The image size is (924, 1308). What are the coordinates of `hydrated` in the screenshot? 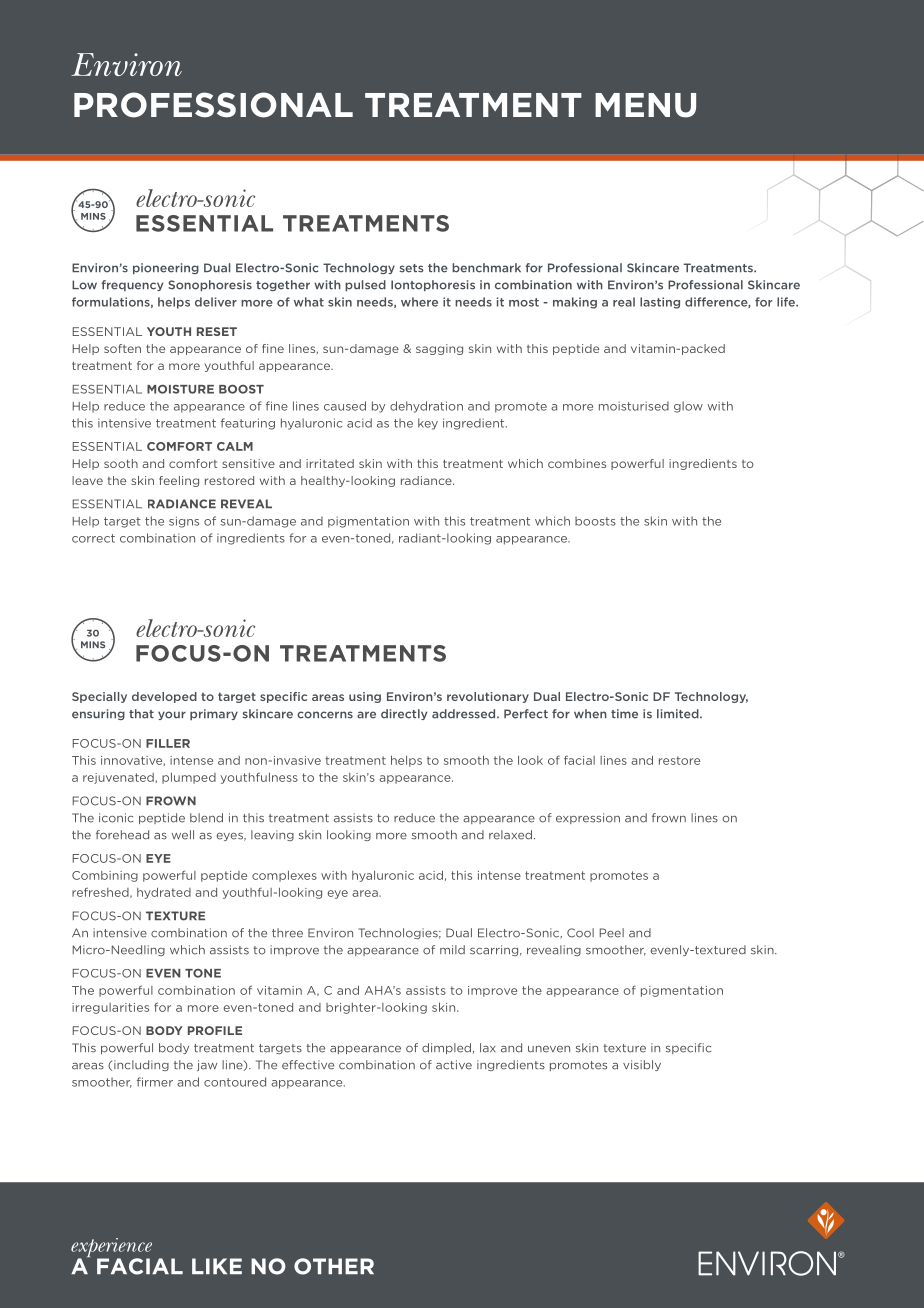 It's located at (164, 893).
